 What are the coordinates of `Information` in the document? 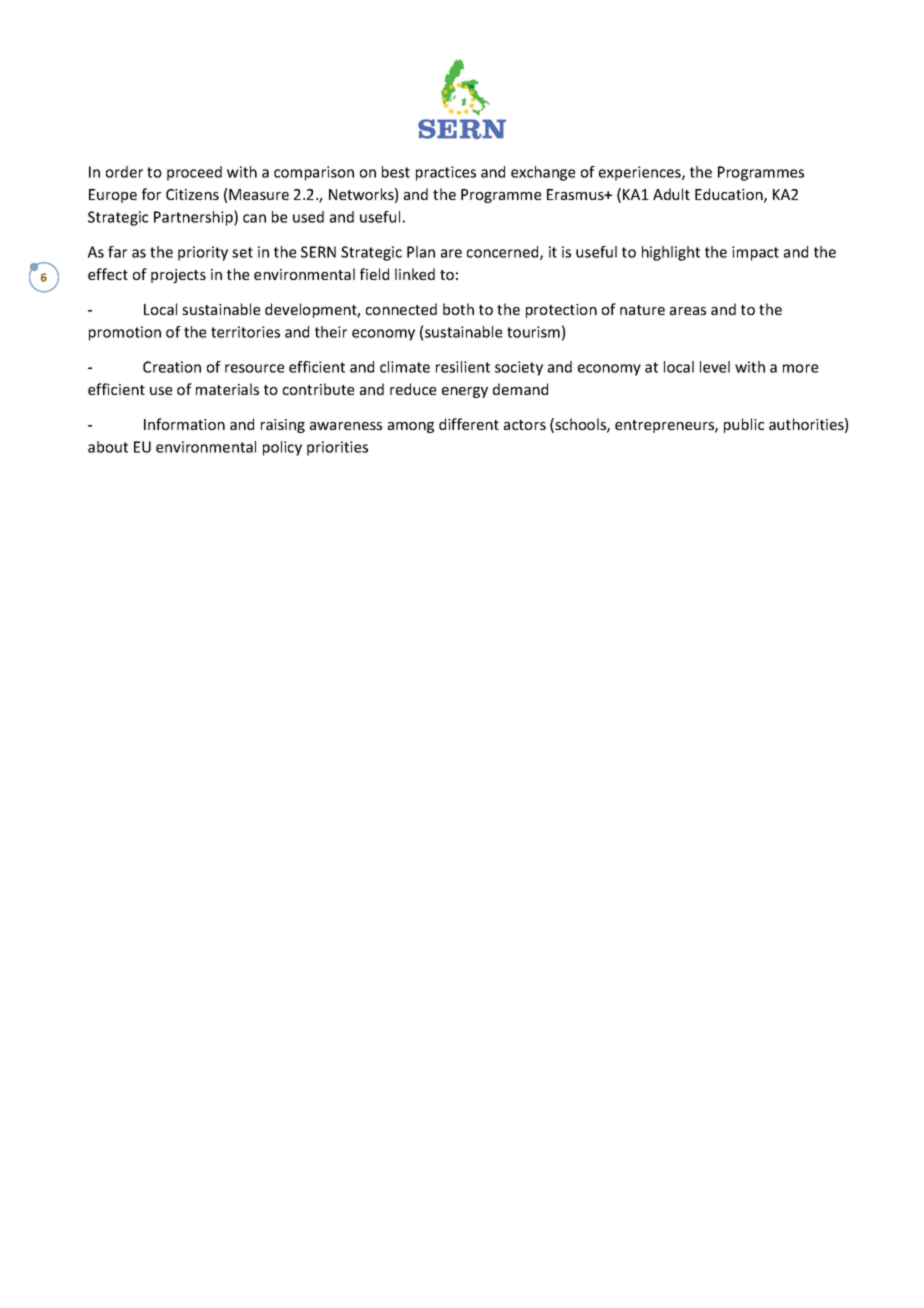 It's located at (184, 424).
